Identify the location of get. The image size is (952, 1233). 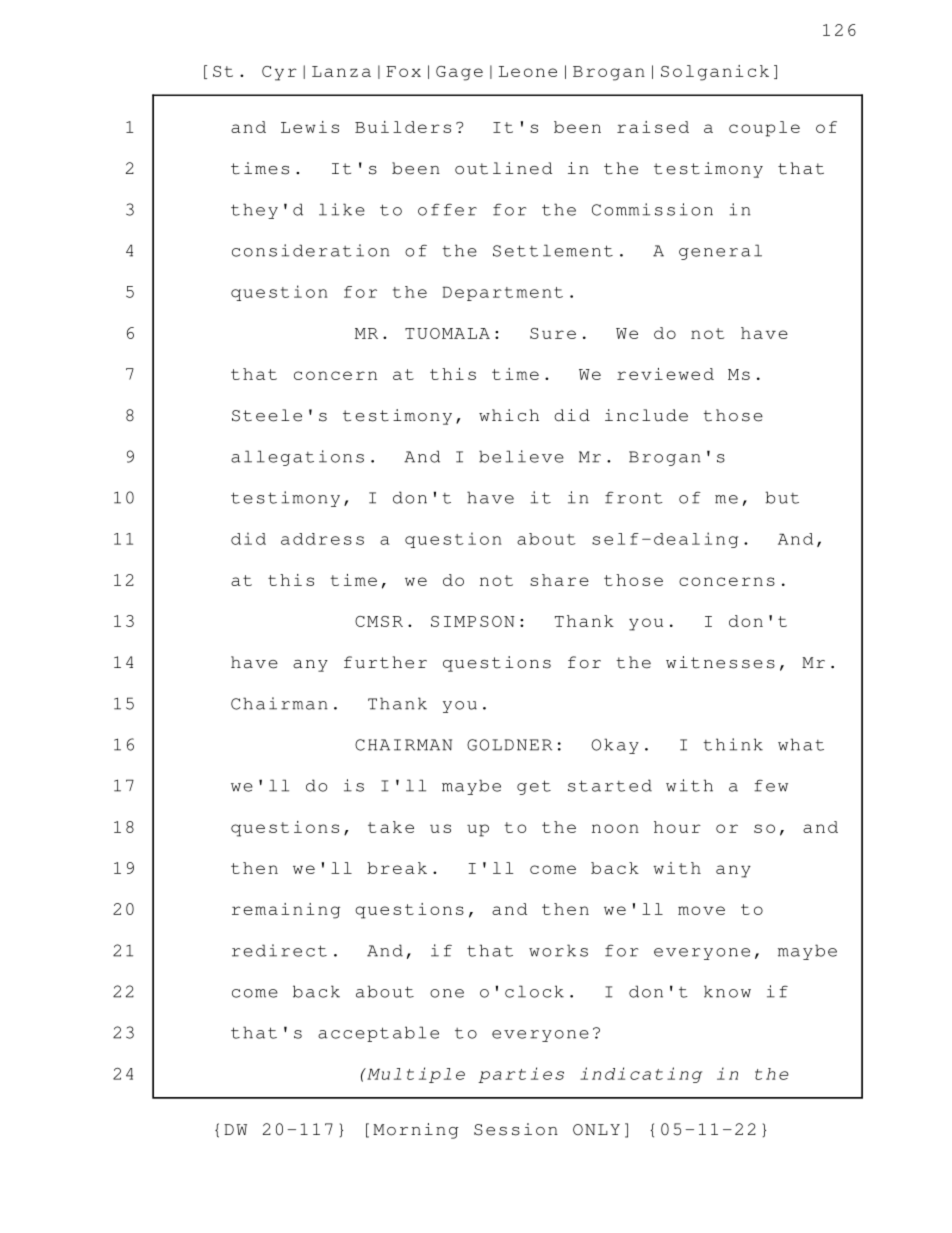
(534, 787).
